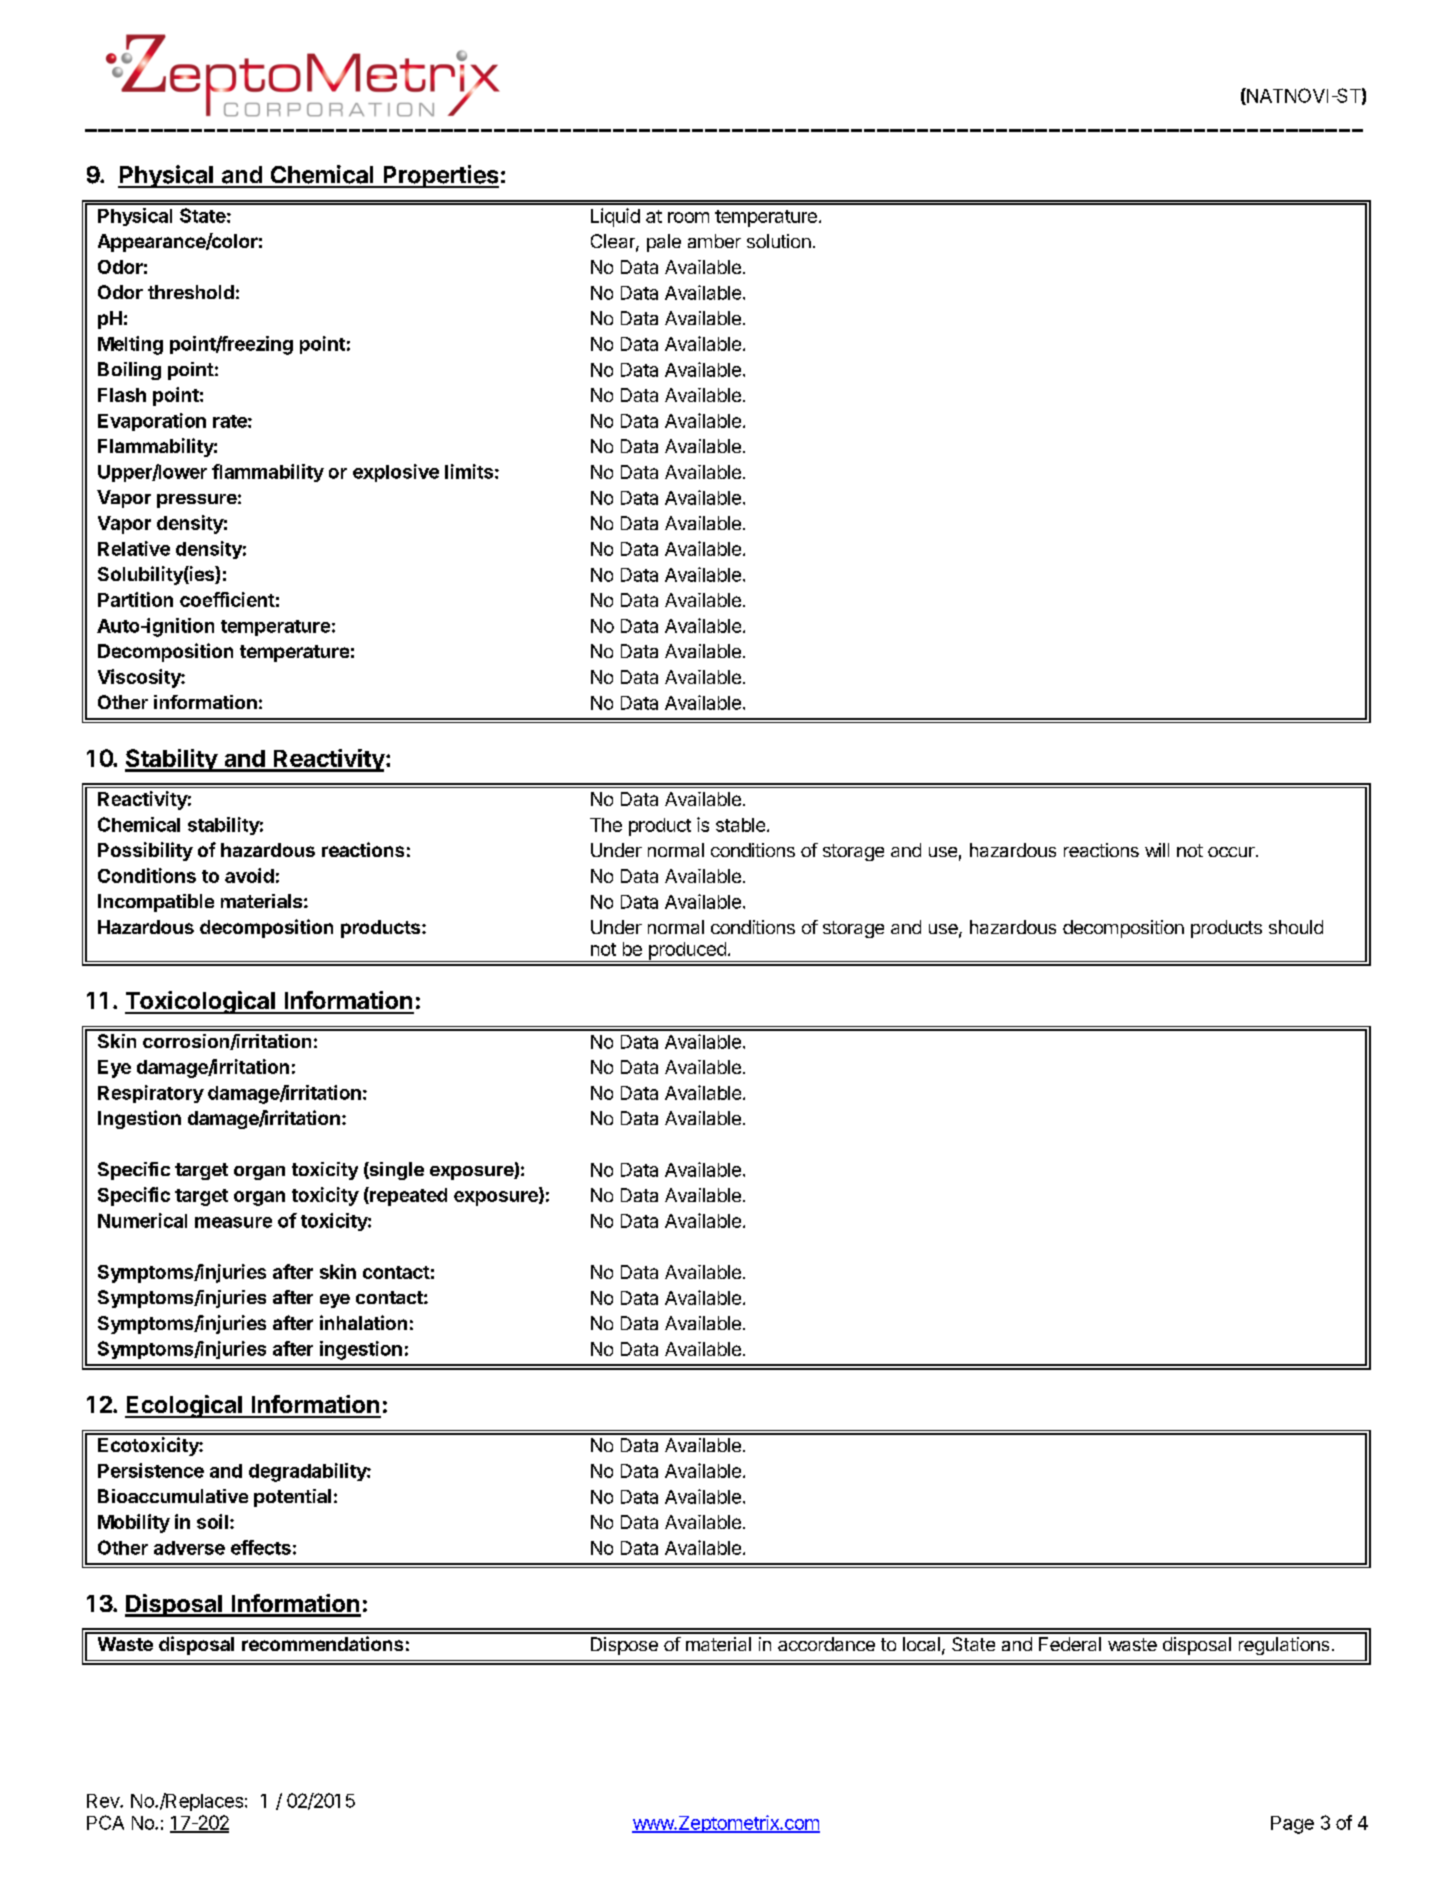  What do you see at coordinates (688, 217) in the document?
I see `room` at bounding box center [688, 217].
